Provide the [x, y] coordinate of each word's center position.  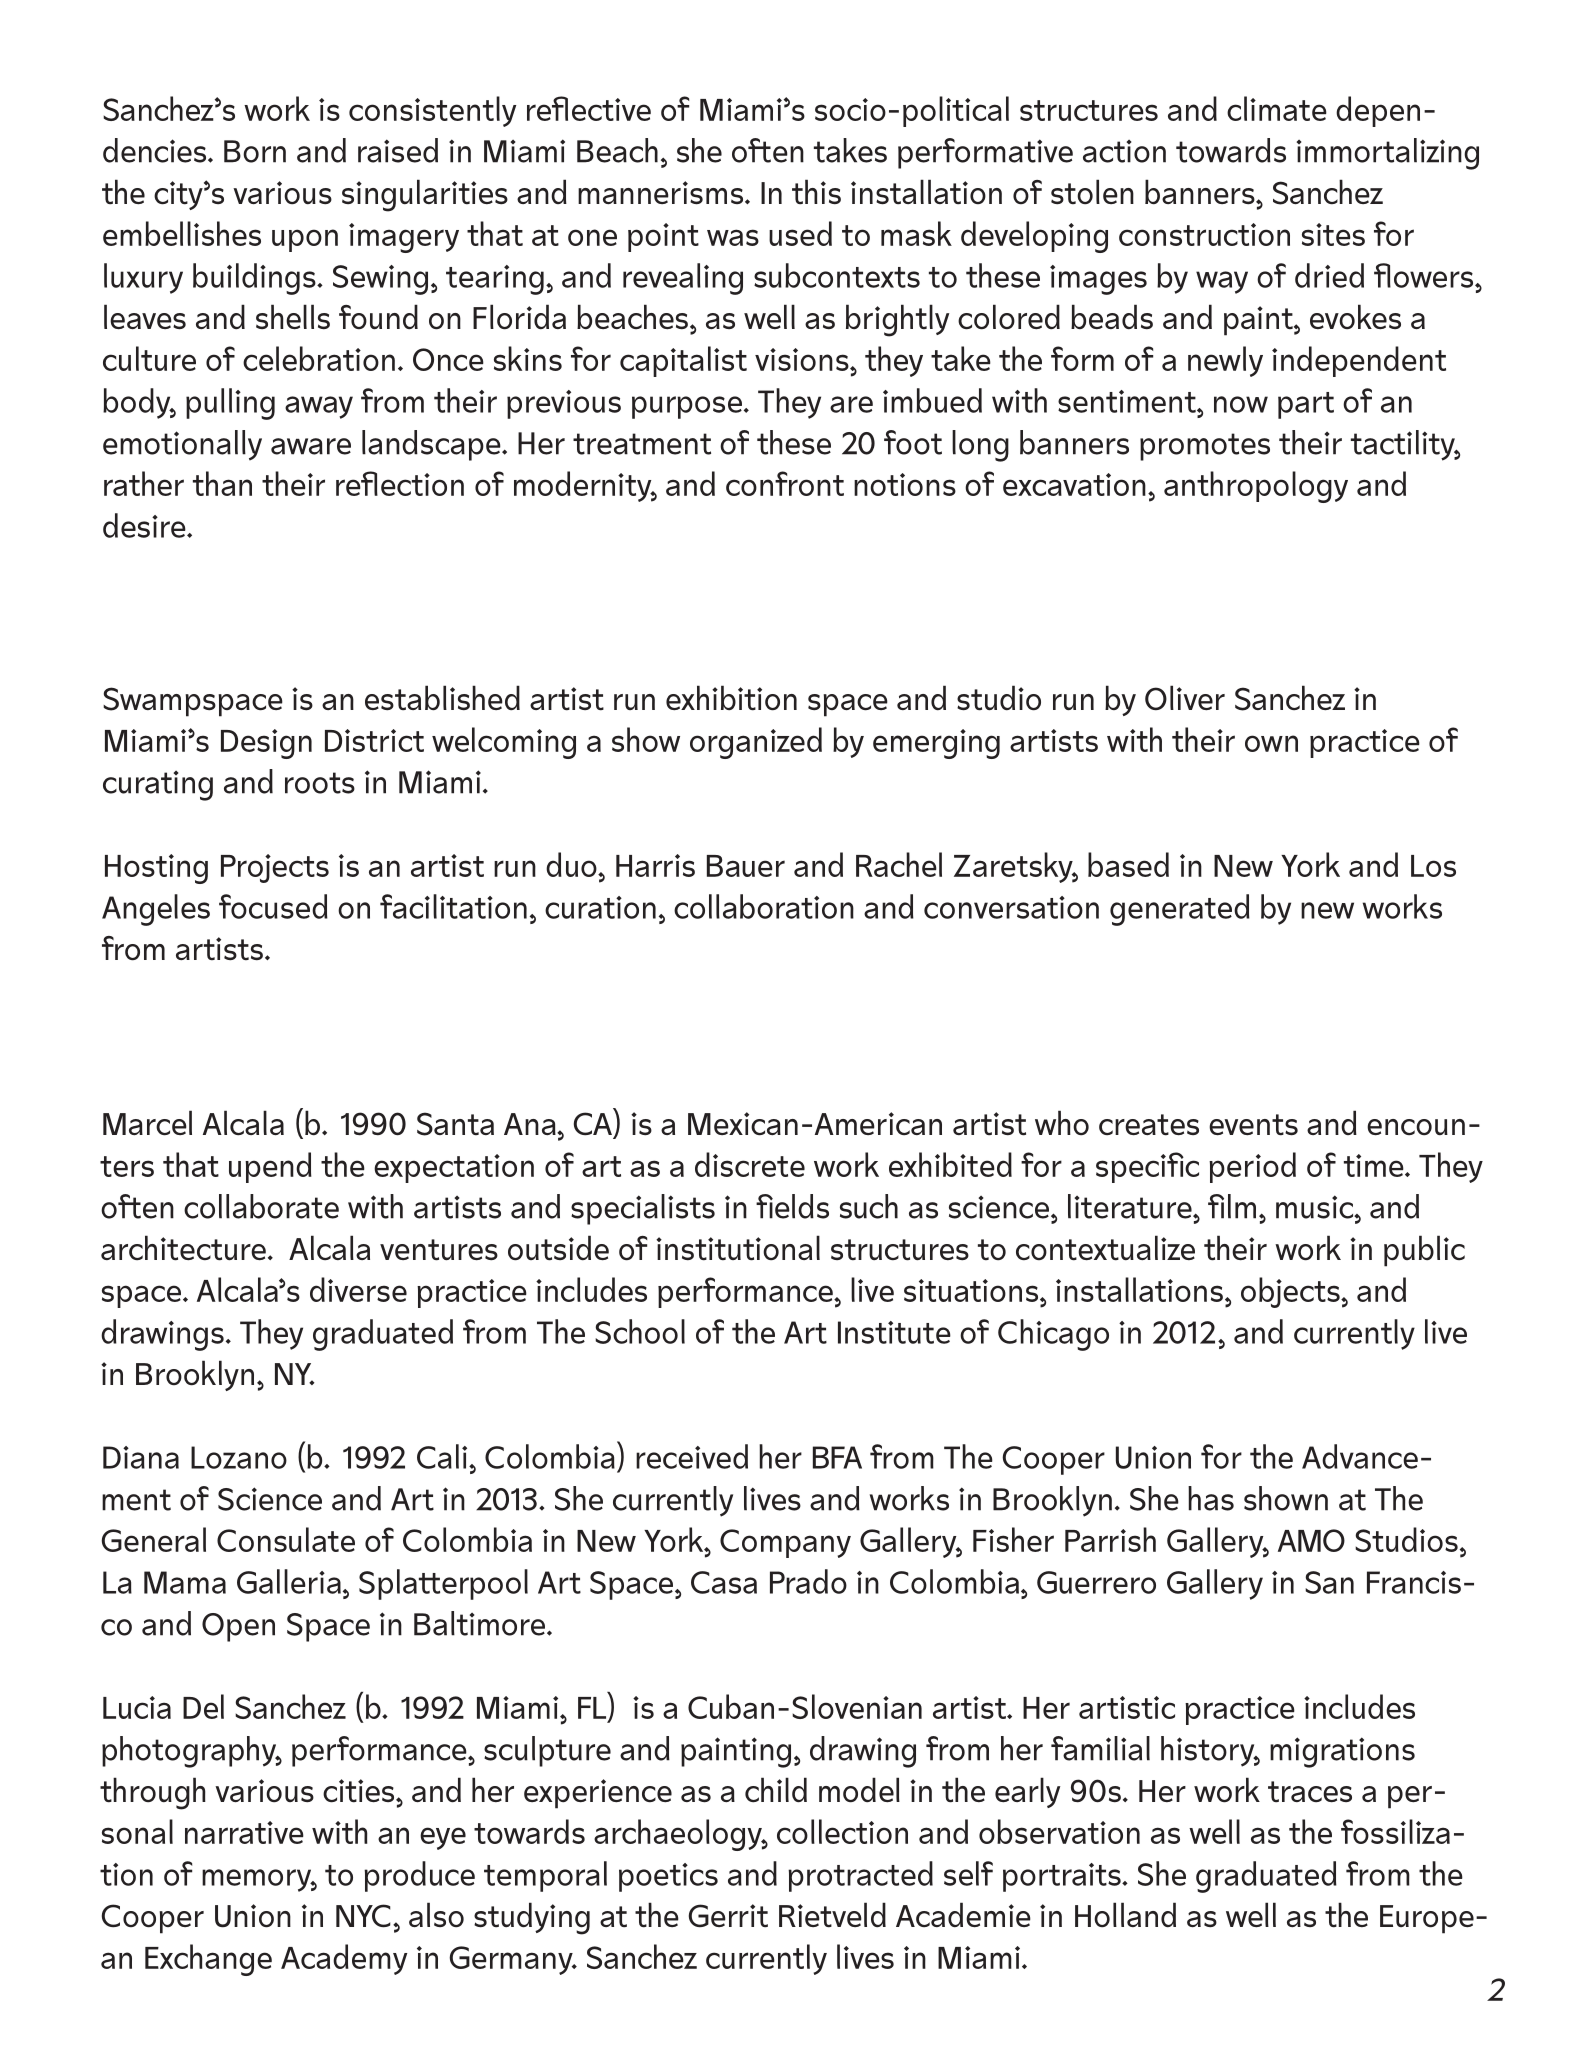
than [222, 483]
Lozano [239, 1457]
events [1253, 1125]
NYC [363, 1916]
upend [270, 1167]
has [1211, 1498]
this [816, 191]
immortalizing [1388, 154]
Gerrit [728, 1916]
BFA [837, 1457]
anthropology [1256, 487]
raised [398, 150]
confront [785, 483]
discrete [750, 1164]
